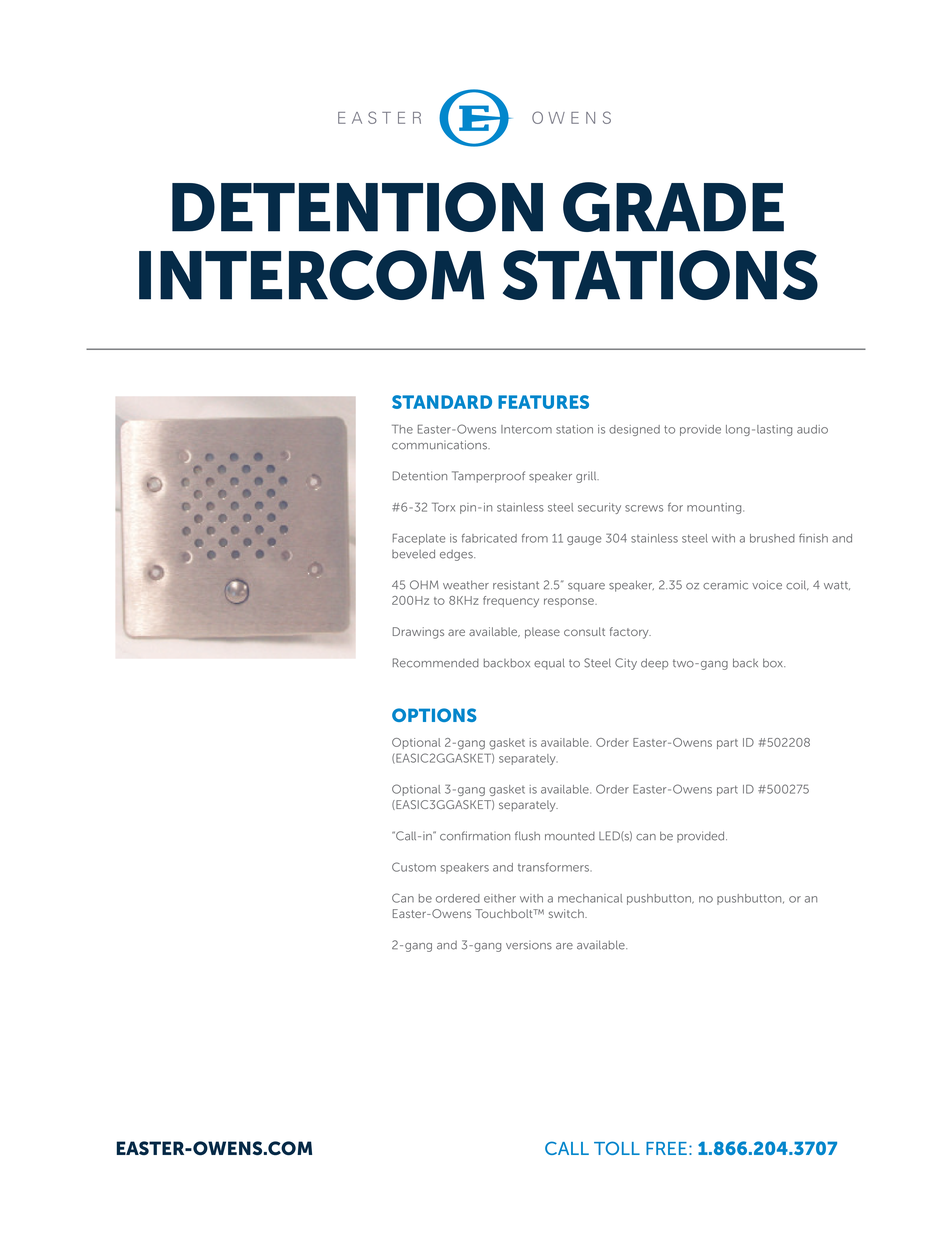  I want to click on City, so click(626, 664).
